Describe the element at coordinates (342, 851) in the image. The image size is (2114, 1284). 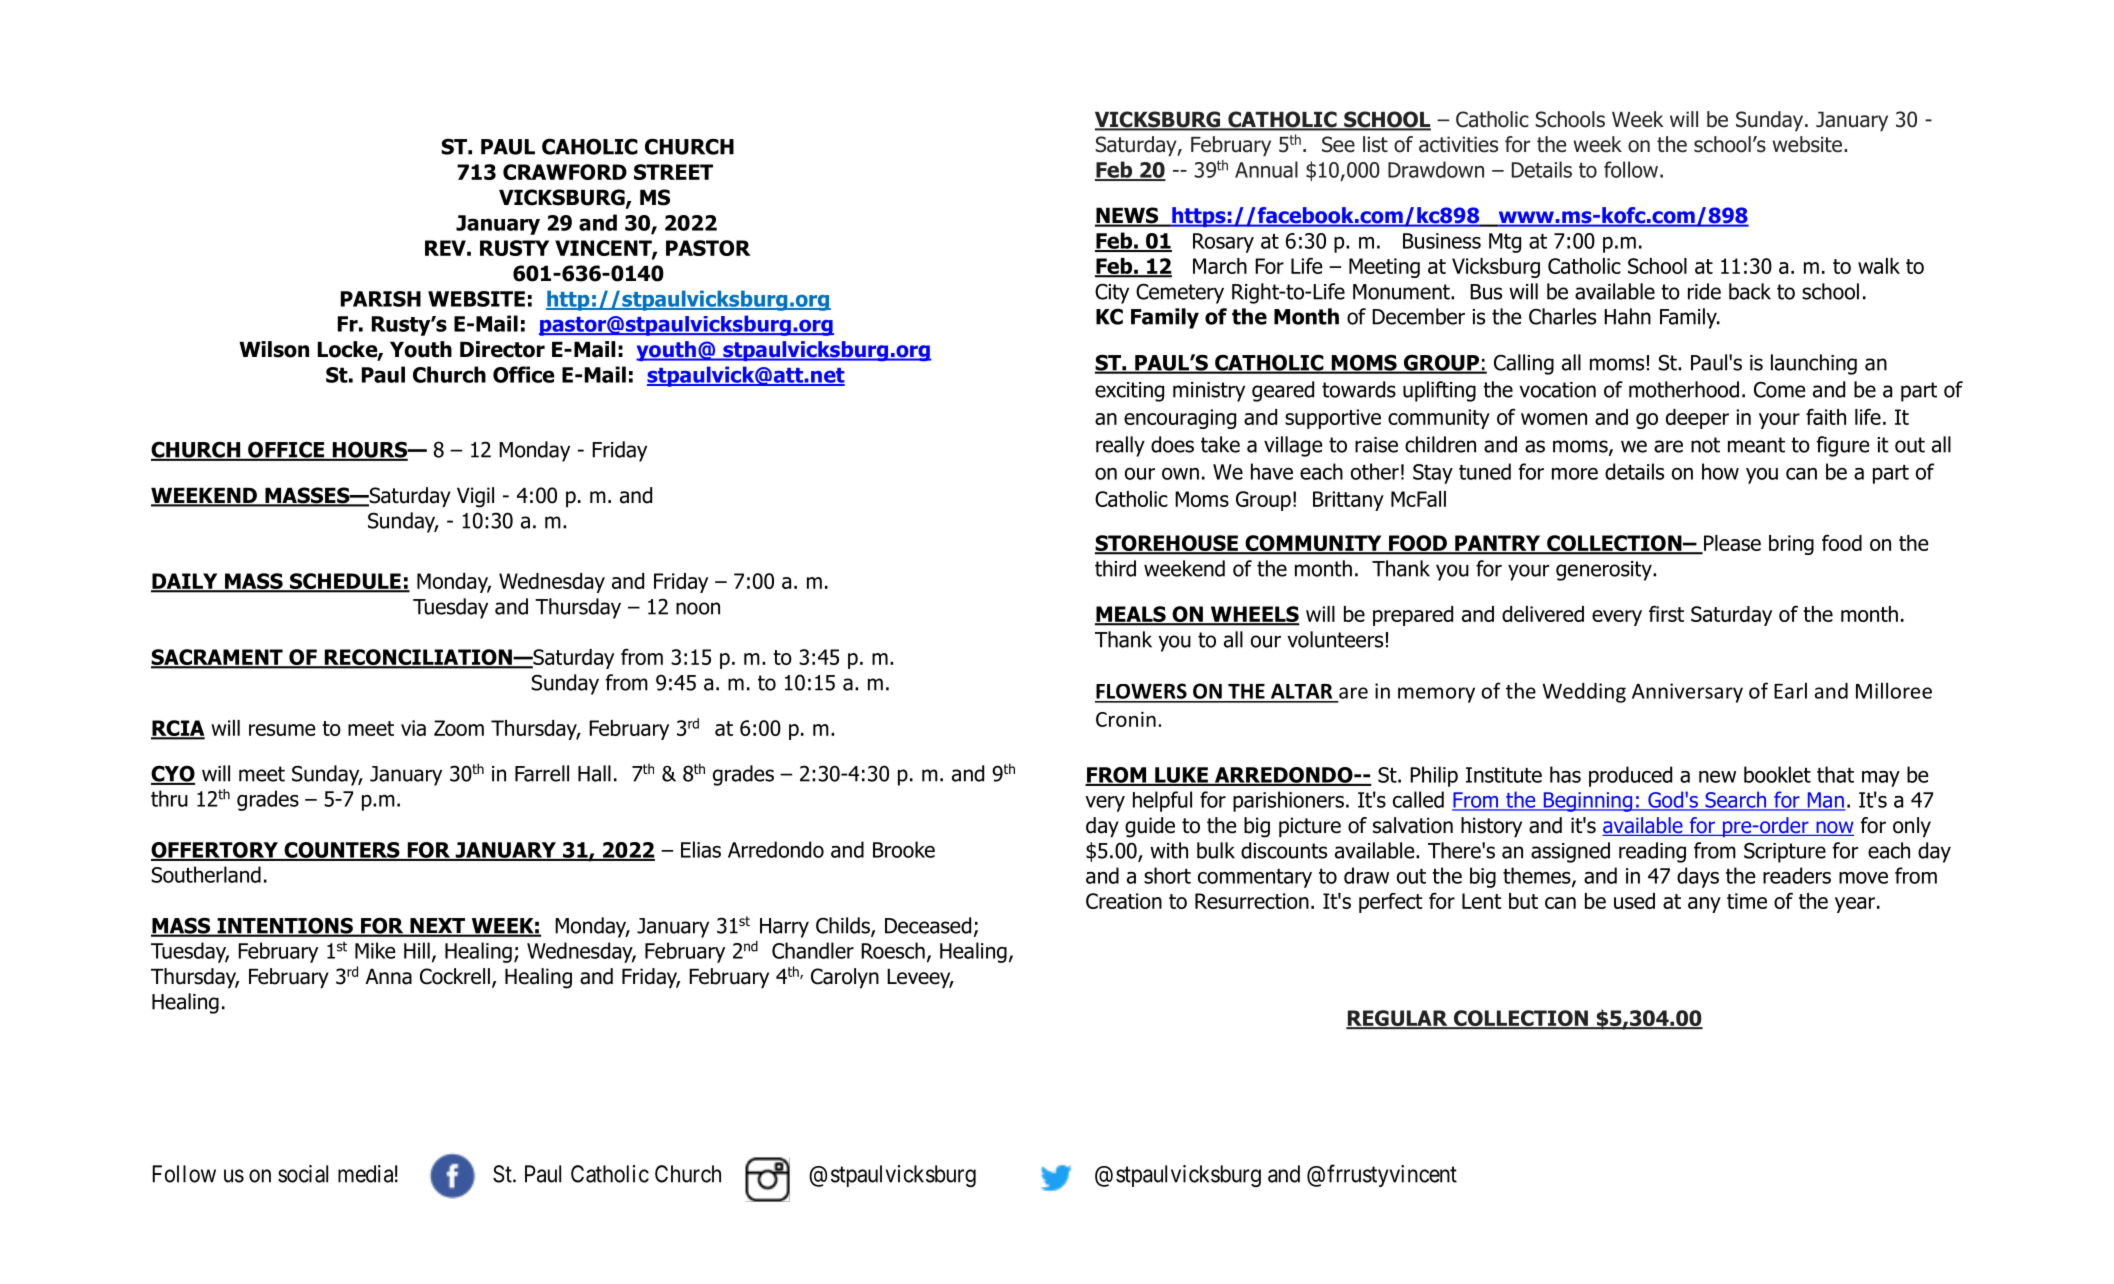
I see `COUNTERS` at that location.
